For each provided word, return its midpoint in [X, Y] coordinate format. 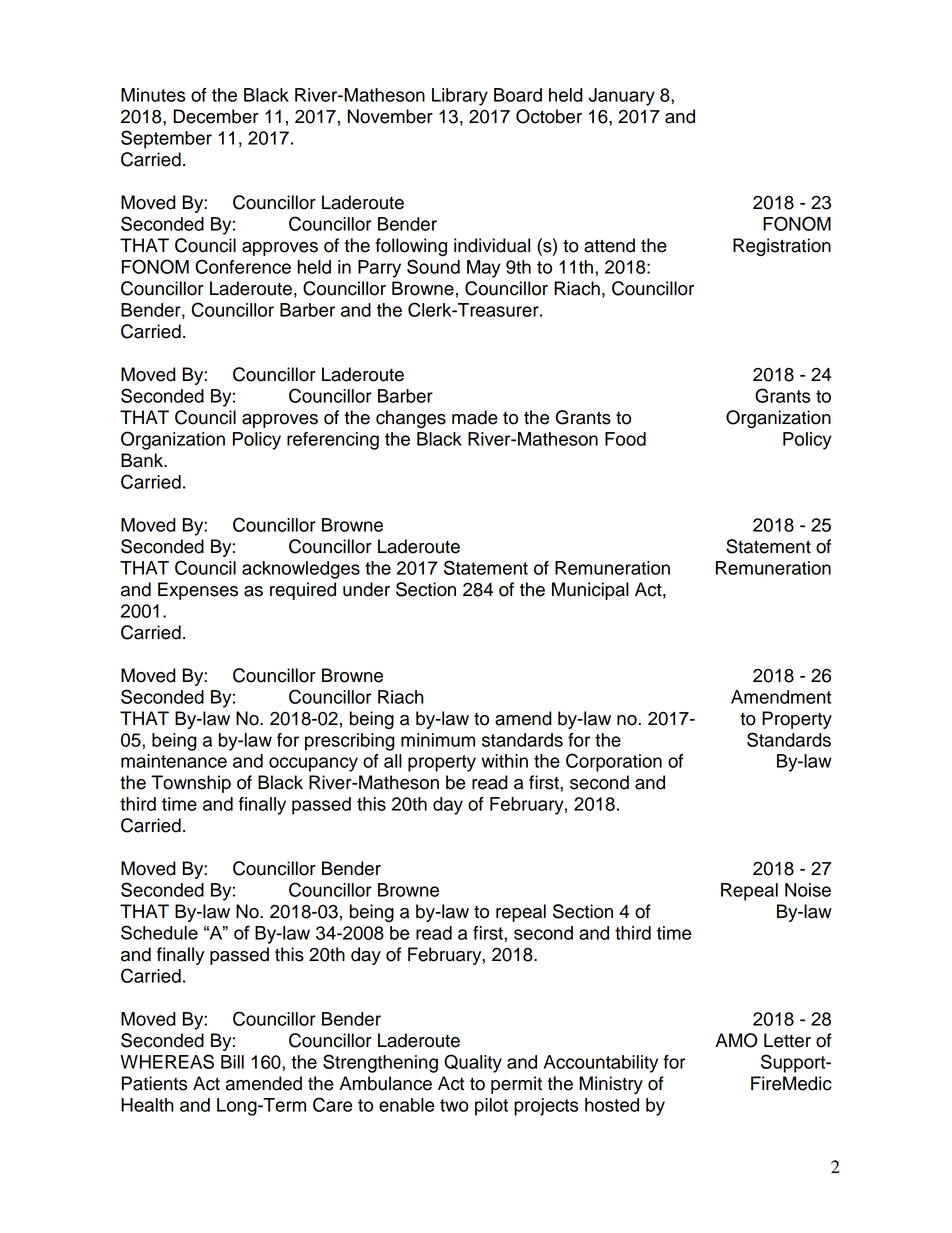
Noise [808, 890]
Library [460, 97]
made [475, 417]
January [622, 97]
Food [625, 439]
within [504, 761]
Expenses [198, 591]
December [216, 116]
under [366, 589]
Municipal [590, 591]
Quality [473, 1063]
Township [191, 784]
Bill [232, 1062]
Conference [243, 266]
